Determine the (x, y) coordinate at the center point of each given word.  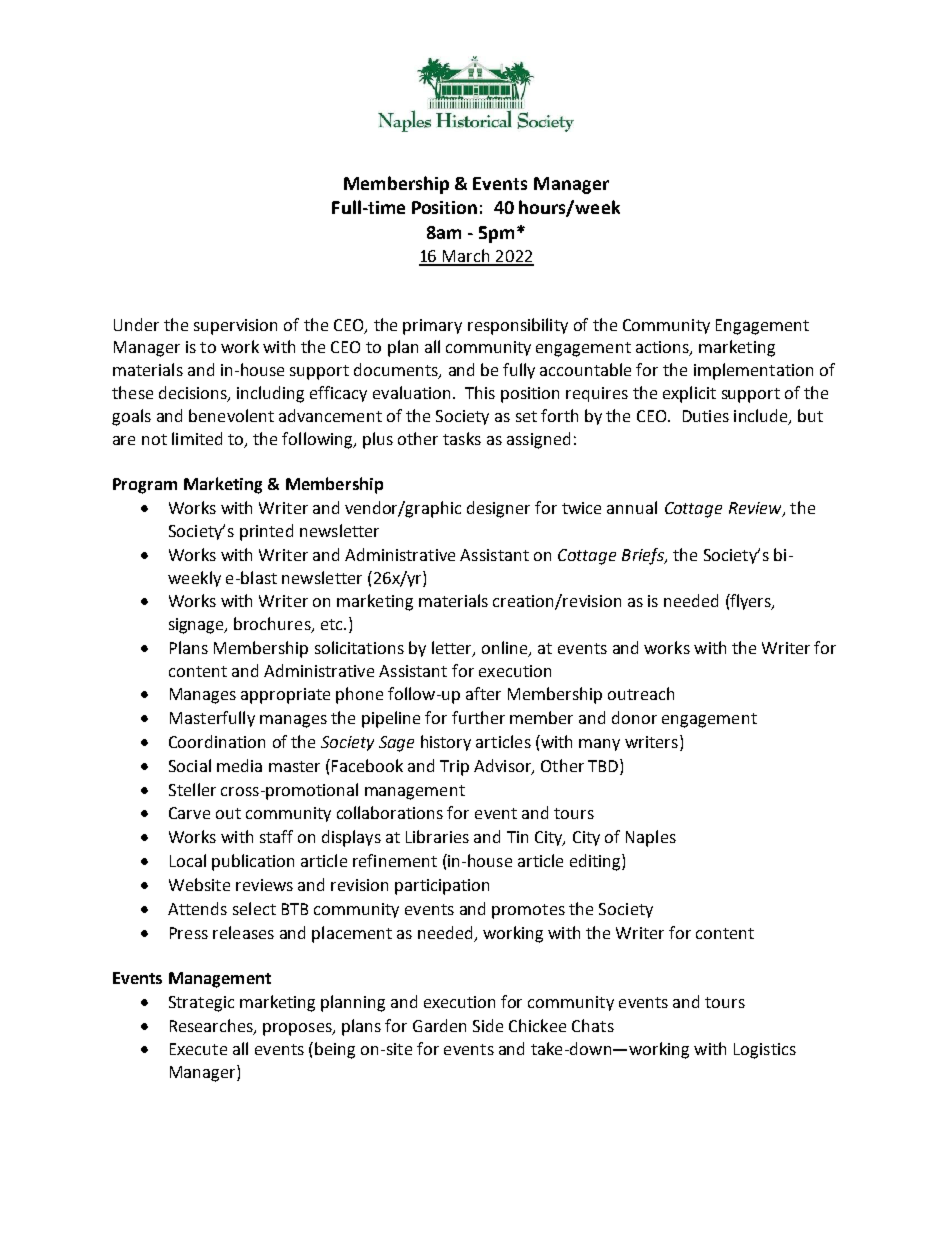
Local (188, 860)
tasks (462, 438)
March (466, 257)
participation (442, 887)
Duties (706, 416)
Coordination (217, 741)
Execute (198, 1049)
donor (634, 717)
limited (197, 438)
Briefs (644, 556)
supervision (235, 327)
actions (663, 348)
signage (198, 626)
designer (498, 509)
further (478, 717)
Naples (651, 838)
